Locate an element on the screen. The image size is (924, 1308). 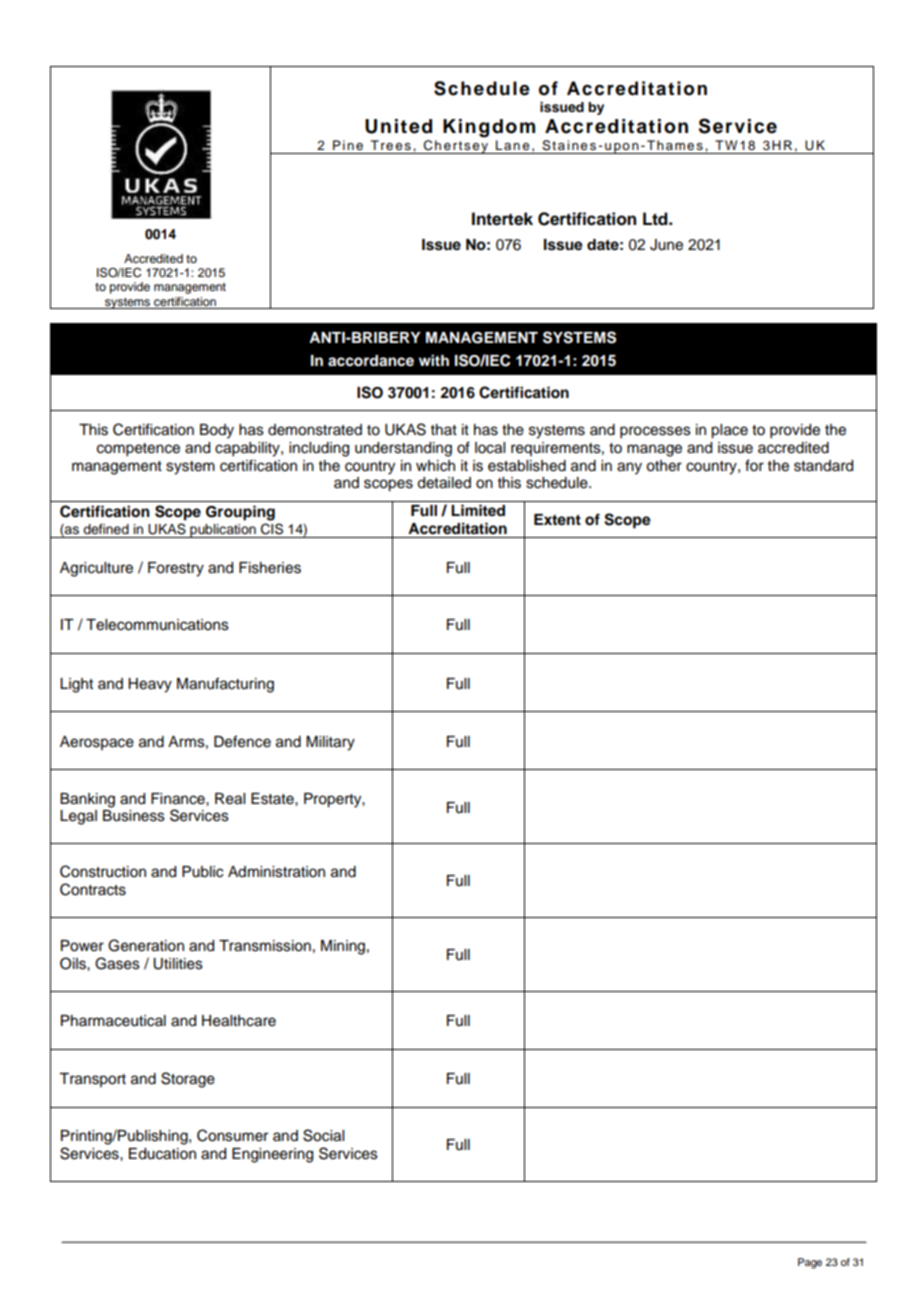
Limited is located at coordinates (478, 510).
